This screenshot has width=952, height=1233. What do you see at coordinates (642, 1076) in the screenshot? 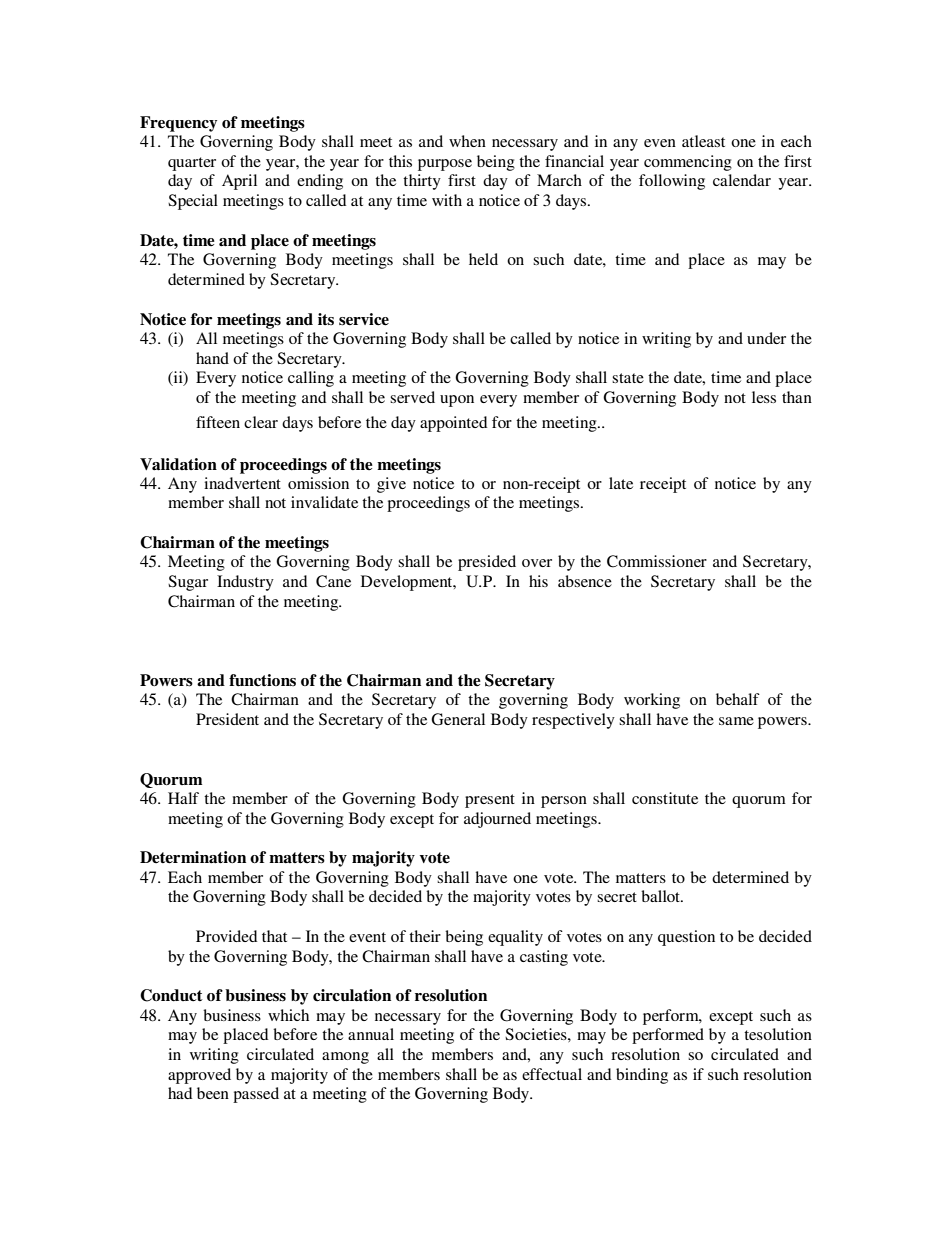
I see `binding` at bounding box center [642, 1076].
